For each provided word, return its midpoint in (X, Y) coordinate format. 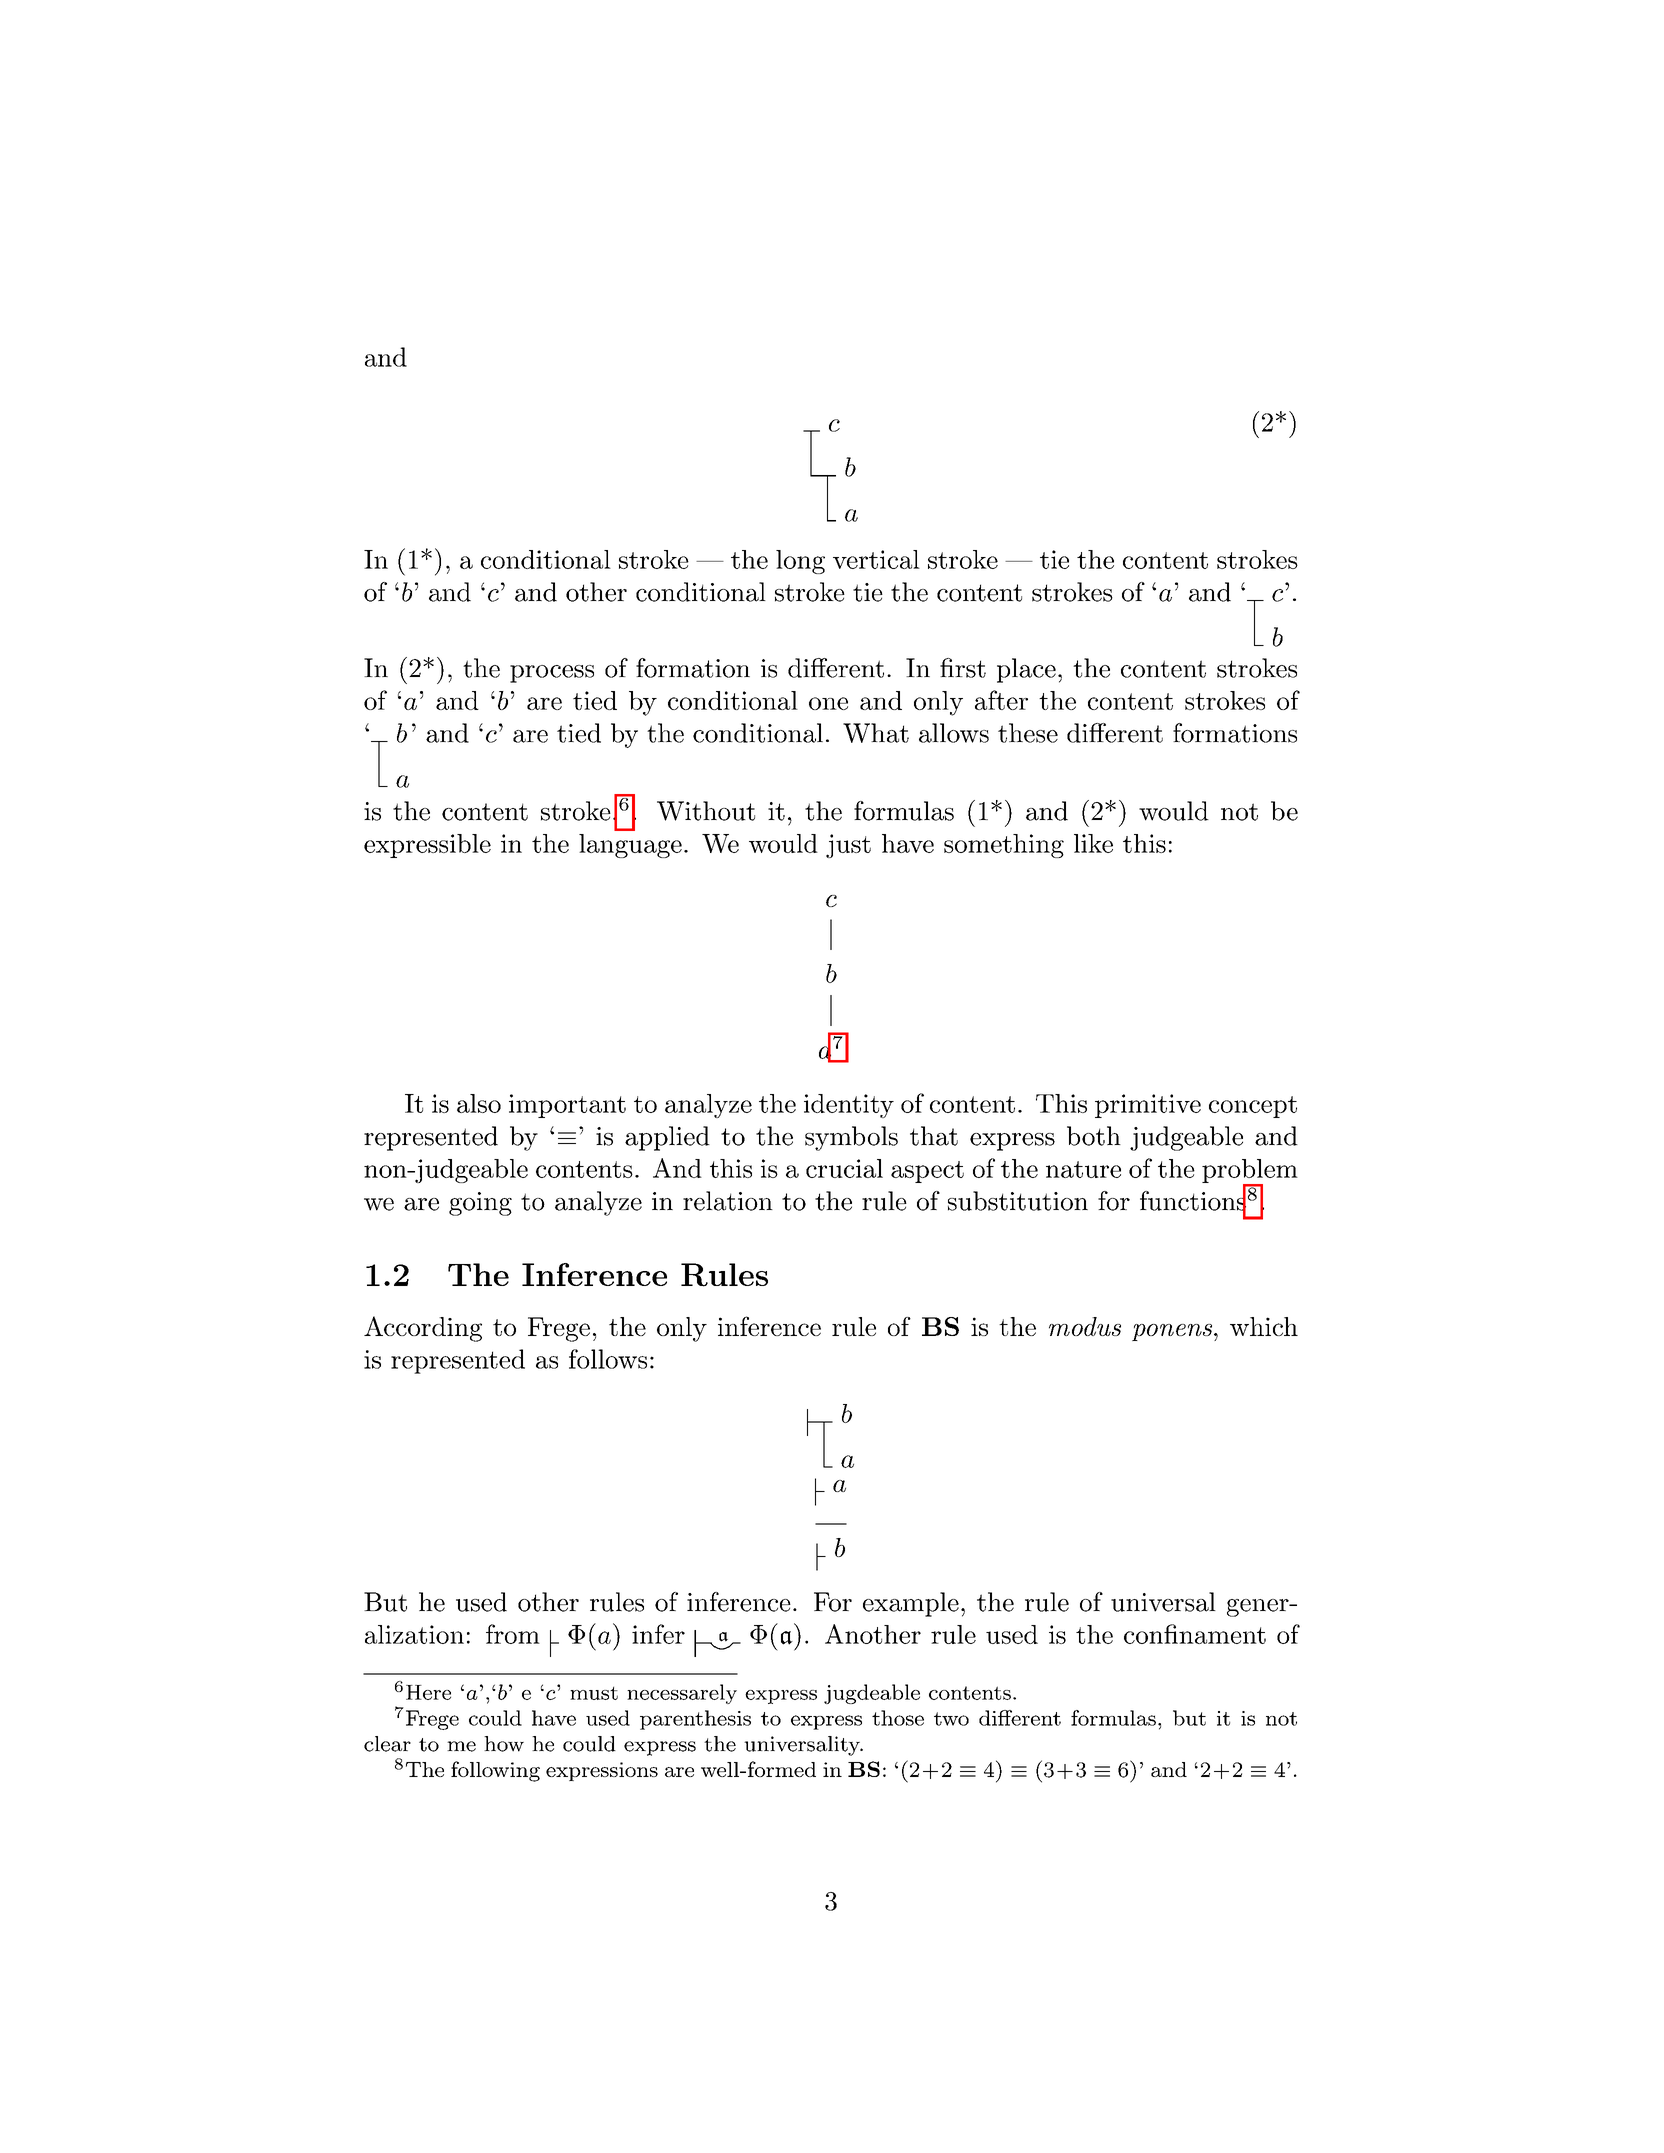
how (504, 1744)
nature (1083, 1169)
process (552, 674)
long (800, 562)
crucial (844, 1168)
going (480, 1204)
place (1026, 670)
